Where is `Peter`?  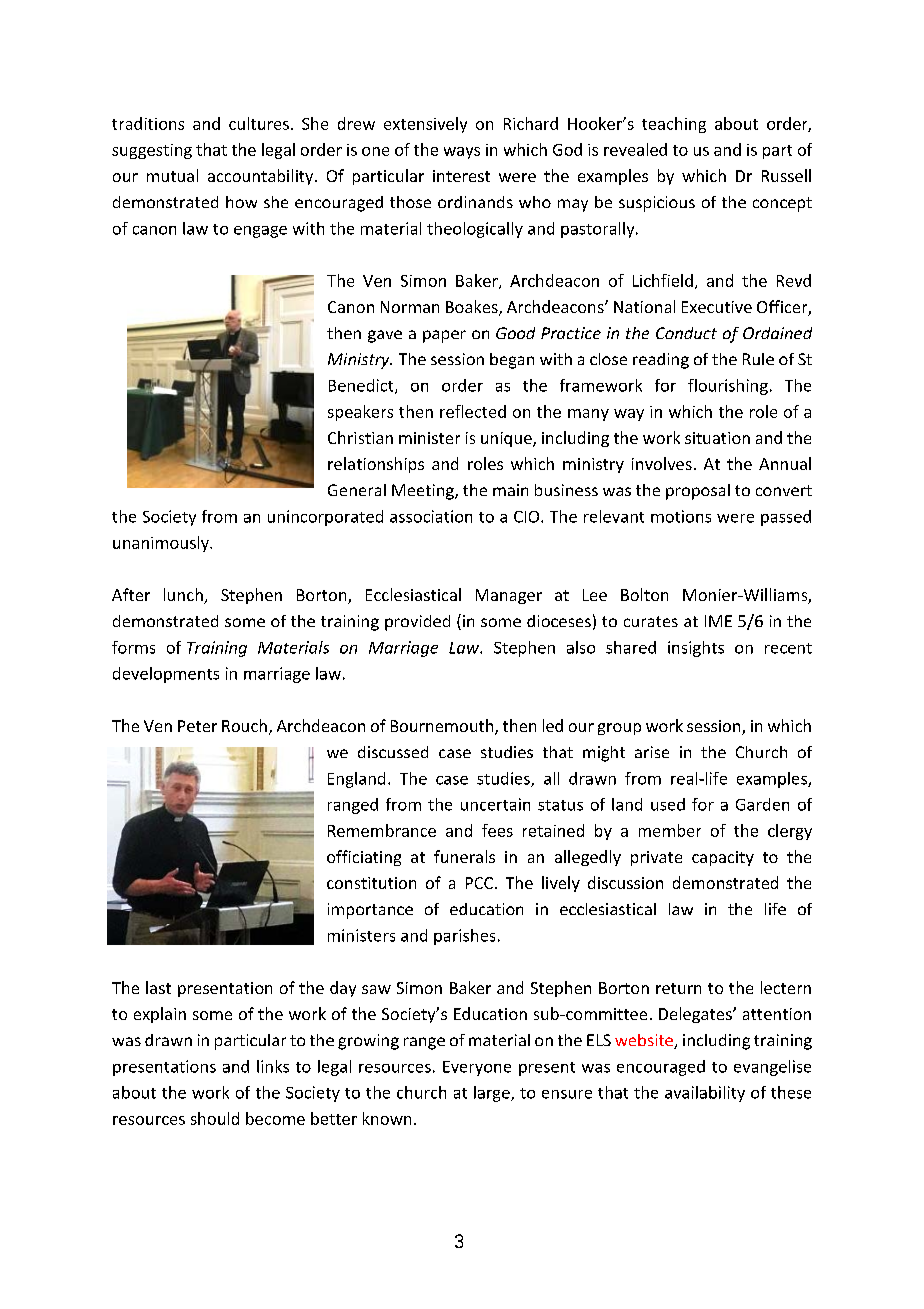 Peter is located at coordinates (197, 726).
